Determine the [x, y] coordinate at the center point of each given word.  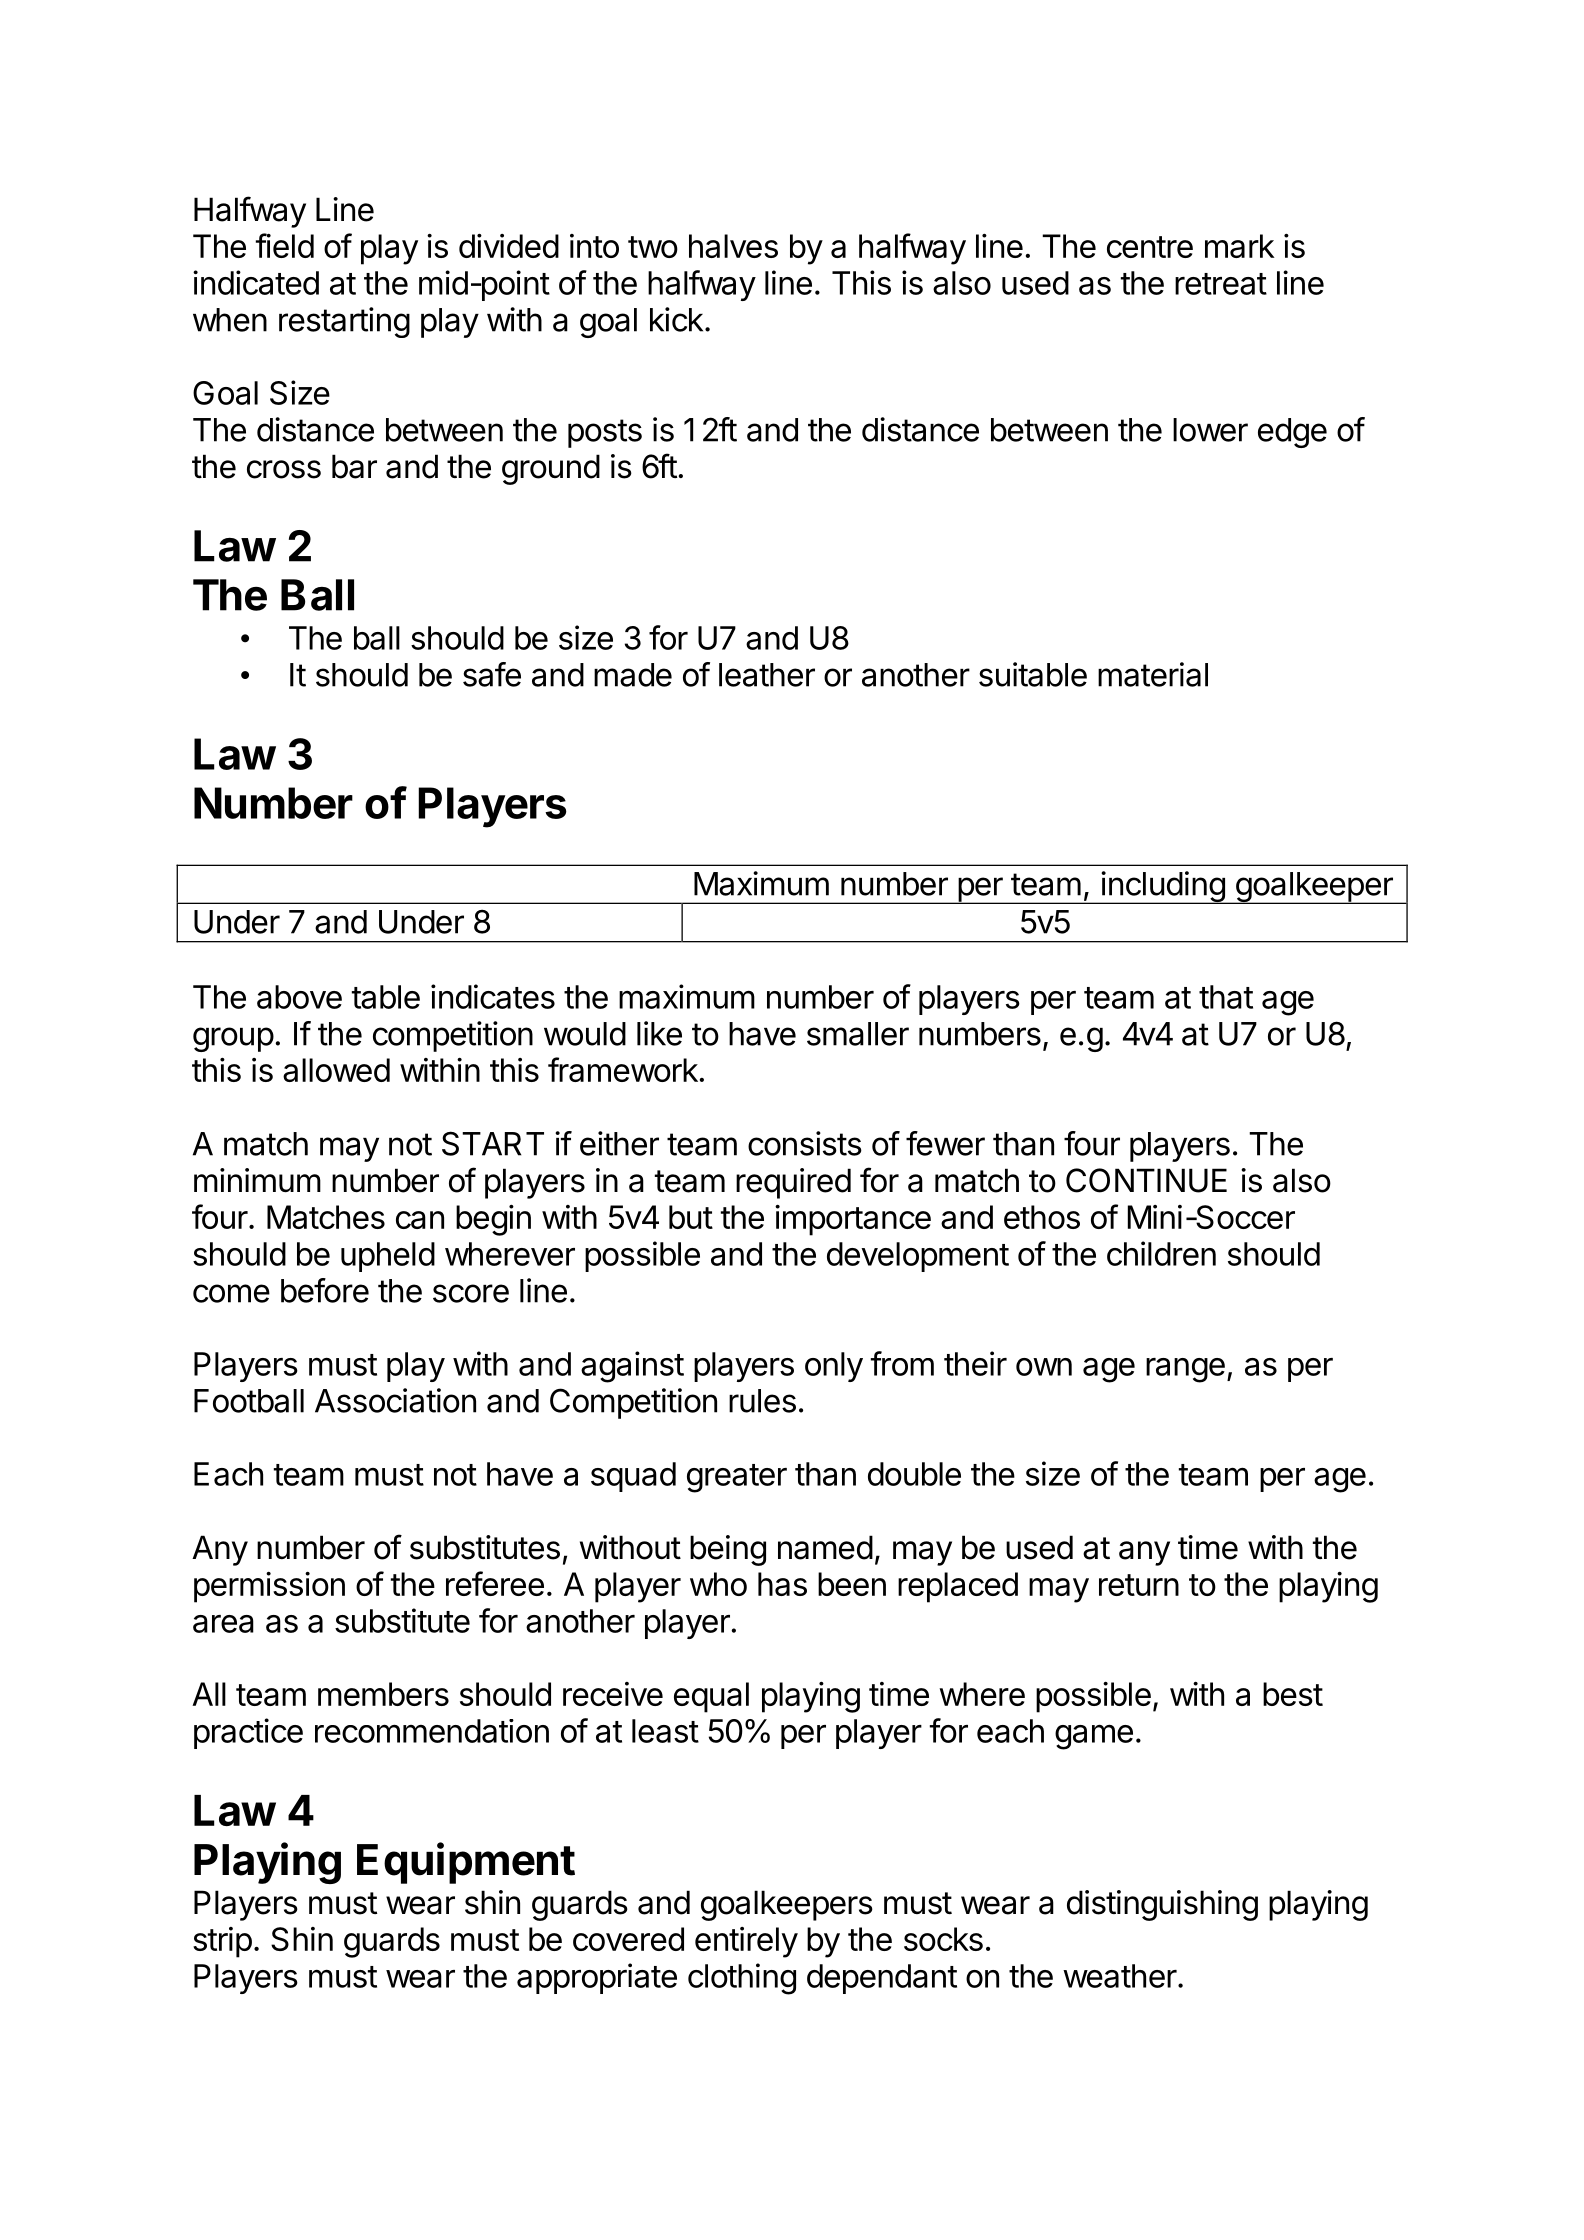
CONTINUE [1146, 1180]
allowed [336, 1070]
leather [767, 675]
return [1139, 1585]
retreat [1221, 284]
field [285, 245]
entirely [746, 1942]
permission [269, 1587]
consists [805, 1143]
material [1153, 674]
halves [733, 246]
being [728, 1550]
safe [492, 674]
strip [222, 1942]
